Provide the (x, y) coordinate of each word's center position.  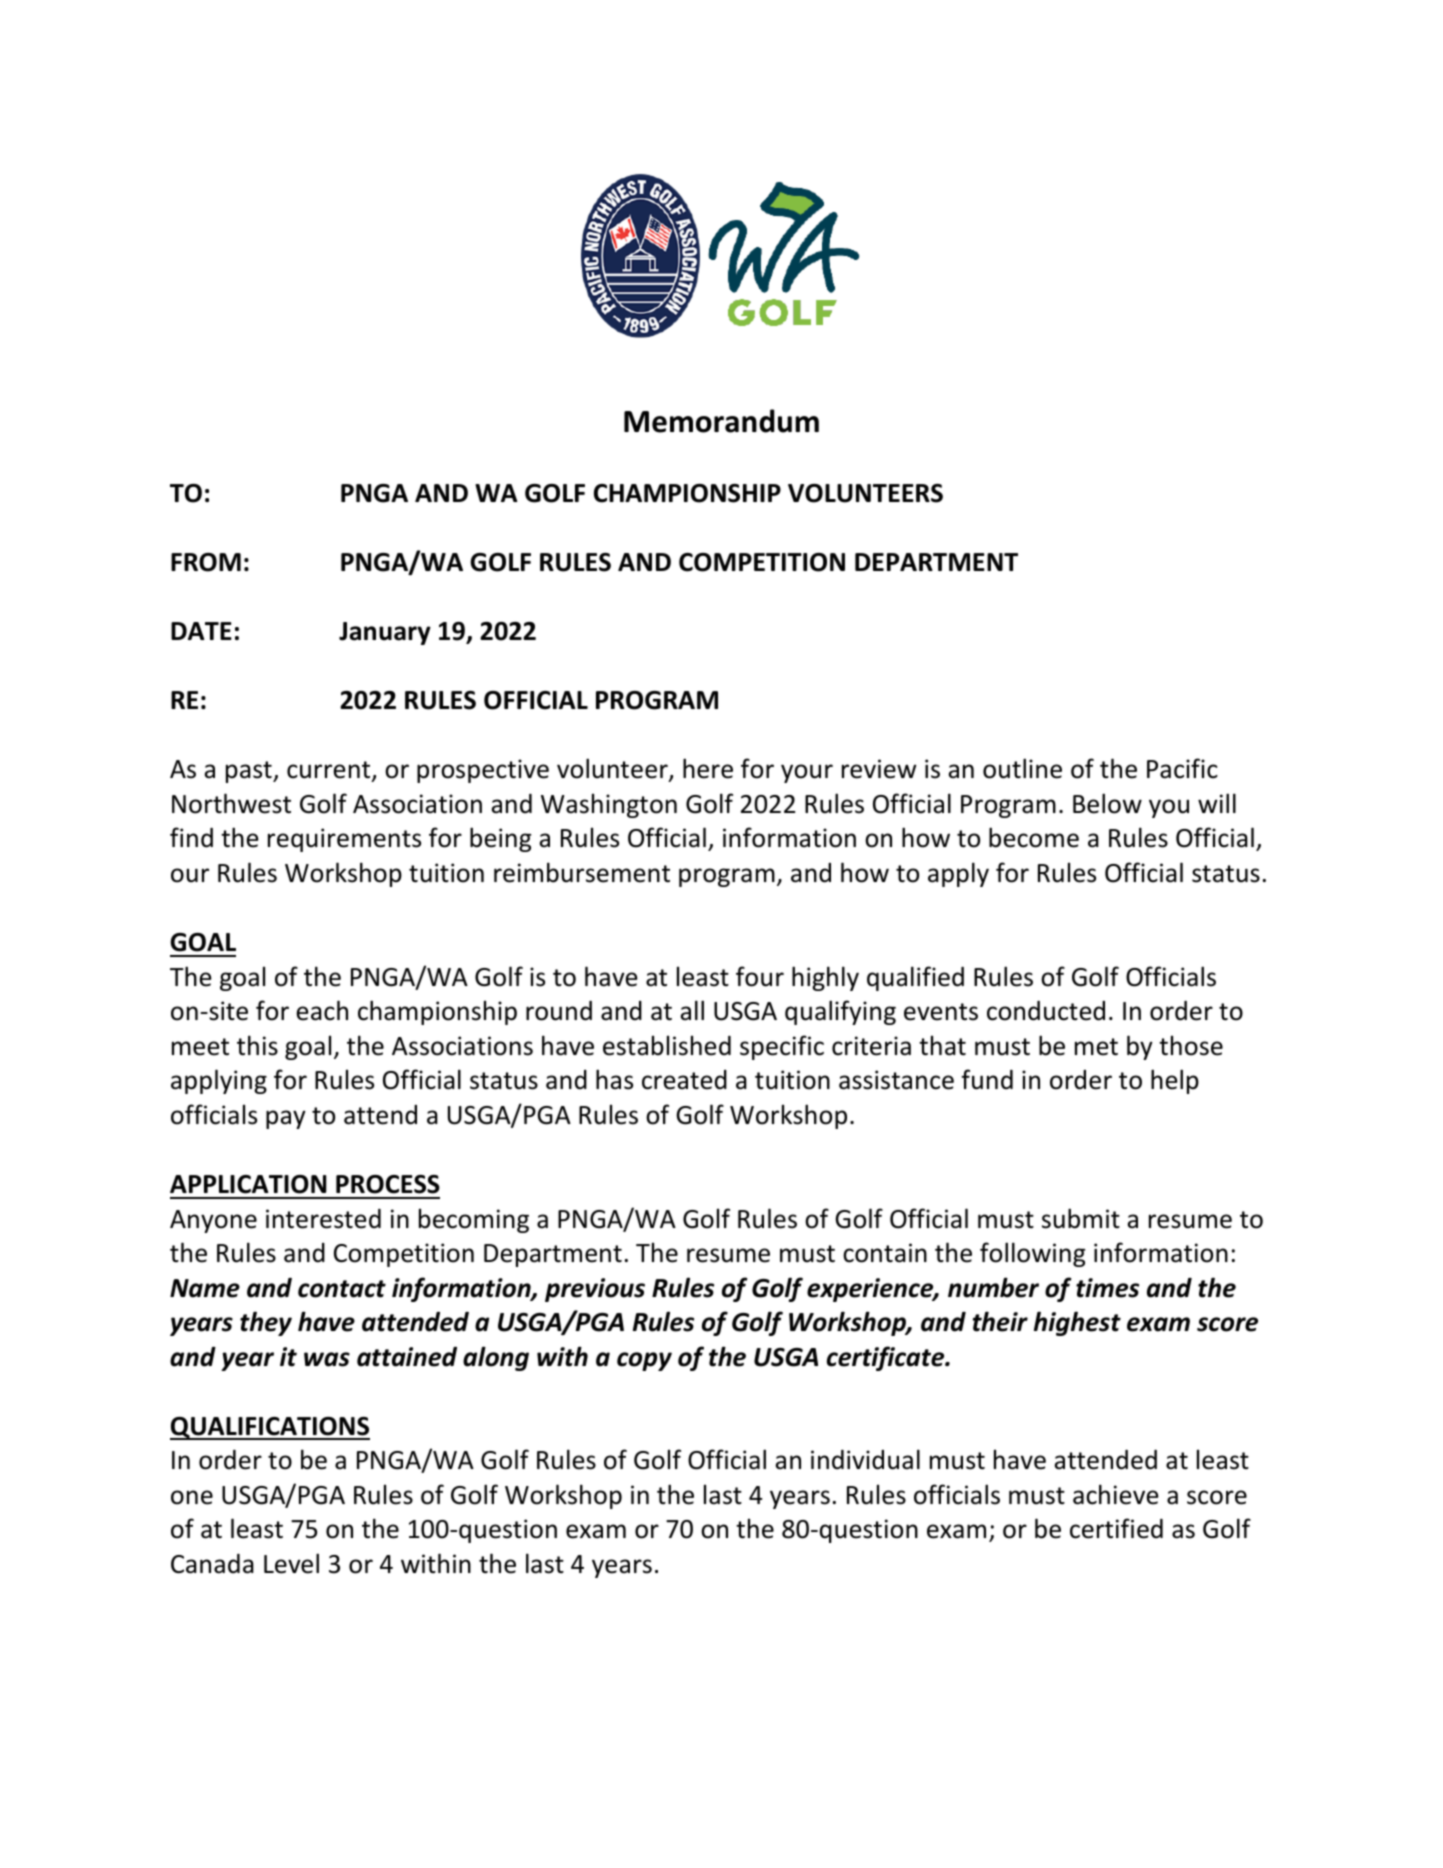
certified (1116, 1528)
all (692, 1010)
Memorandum (721, 421)
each (322, 1010)
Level (291, 1563)
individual (865, 1459)
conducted (1046, 1011)
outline (1022, 768)
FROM (206, 562)
